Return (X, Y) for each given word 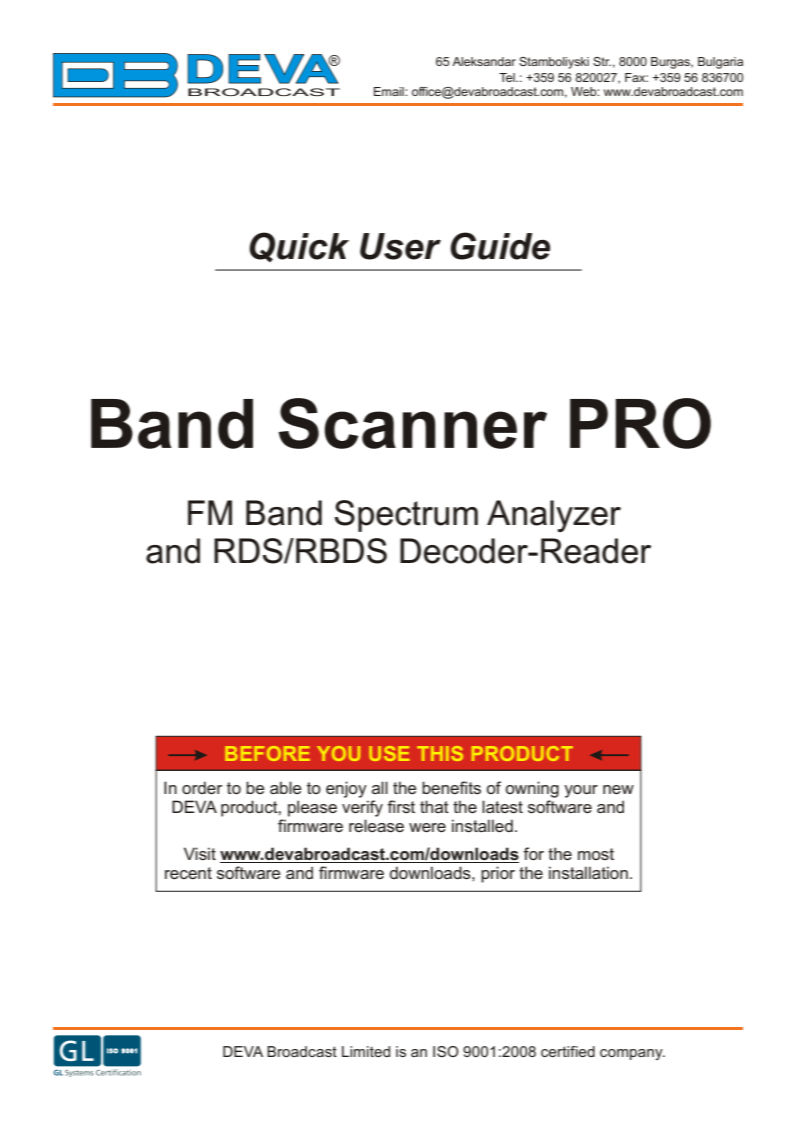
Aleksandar (484, 61)
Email (390, 91)
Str (602, 61)
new (618, 789)
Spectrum (406, 516)
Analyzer (554, 516)
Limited (366, 1051)
